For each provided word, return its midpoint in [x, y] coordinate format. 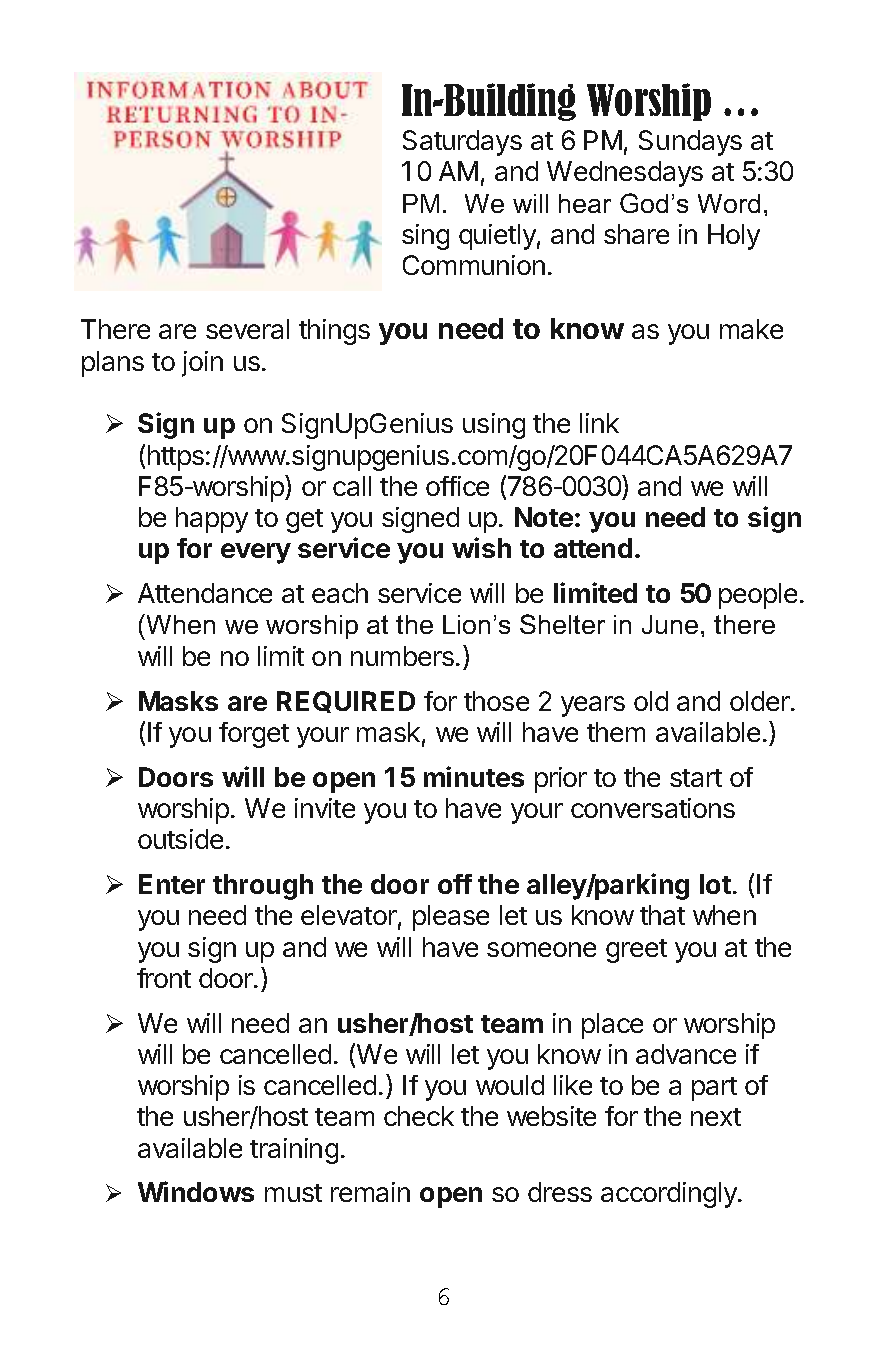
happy [212, 520]
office [457, 486]
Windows [196, 1191]
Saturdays [462, 143]
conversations [653, 808]
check [419, 1116]
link [599, 423]
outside [180, 839]
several [247, 329]
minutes [474, 776]
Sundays [690, 143]
